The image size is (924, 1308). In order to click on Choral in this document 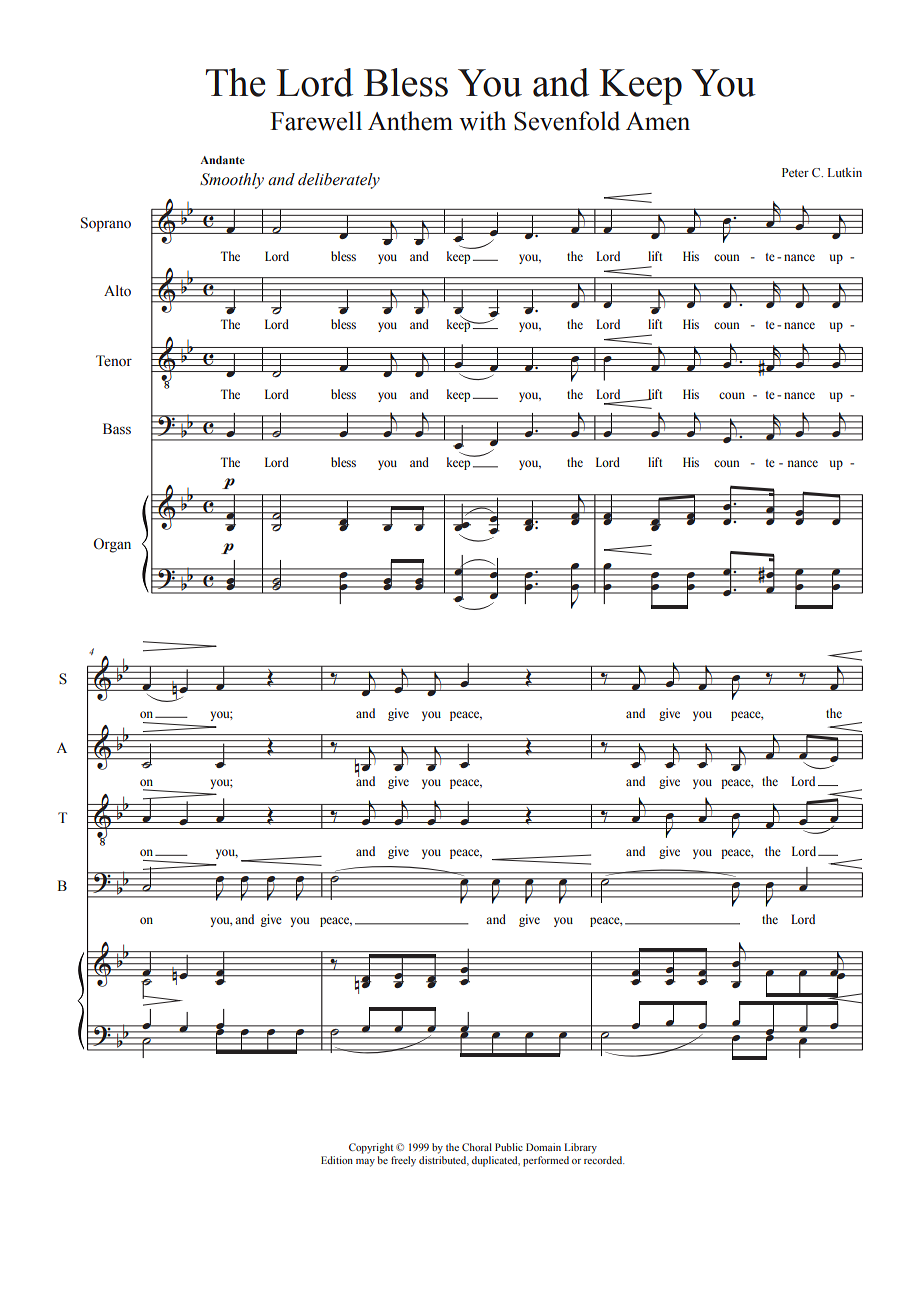, I will do `click(477, 1147)`.
